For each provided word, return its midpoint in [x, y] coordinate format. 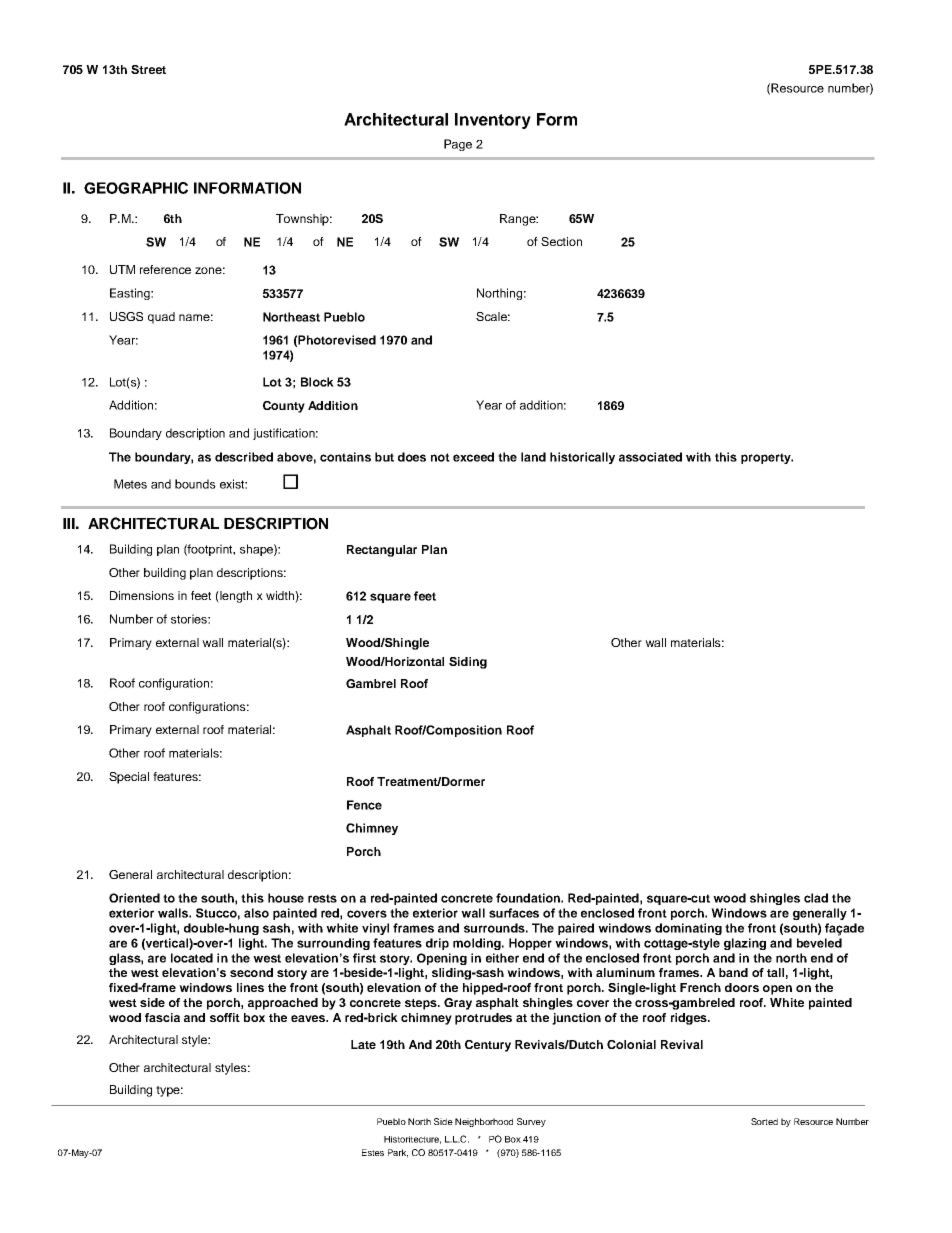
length [235, 597]
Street [148, 69]
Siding [468, 663]
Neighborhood [484, 1122]
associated [650, 457]
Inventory [493, 121]
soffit [225, 1017]
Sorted [764, 1121]
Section [561, 241]
